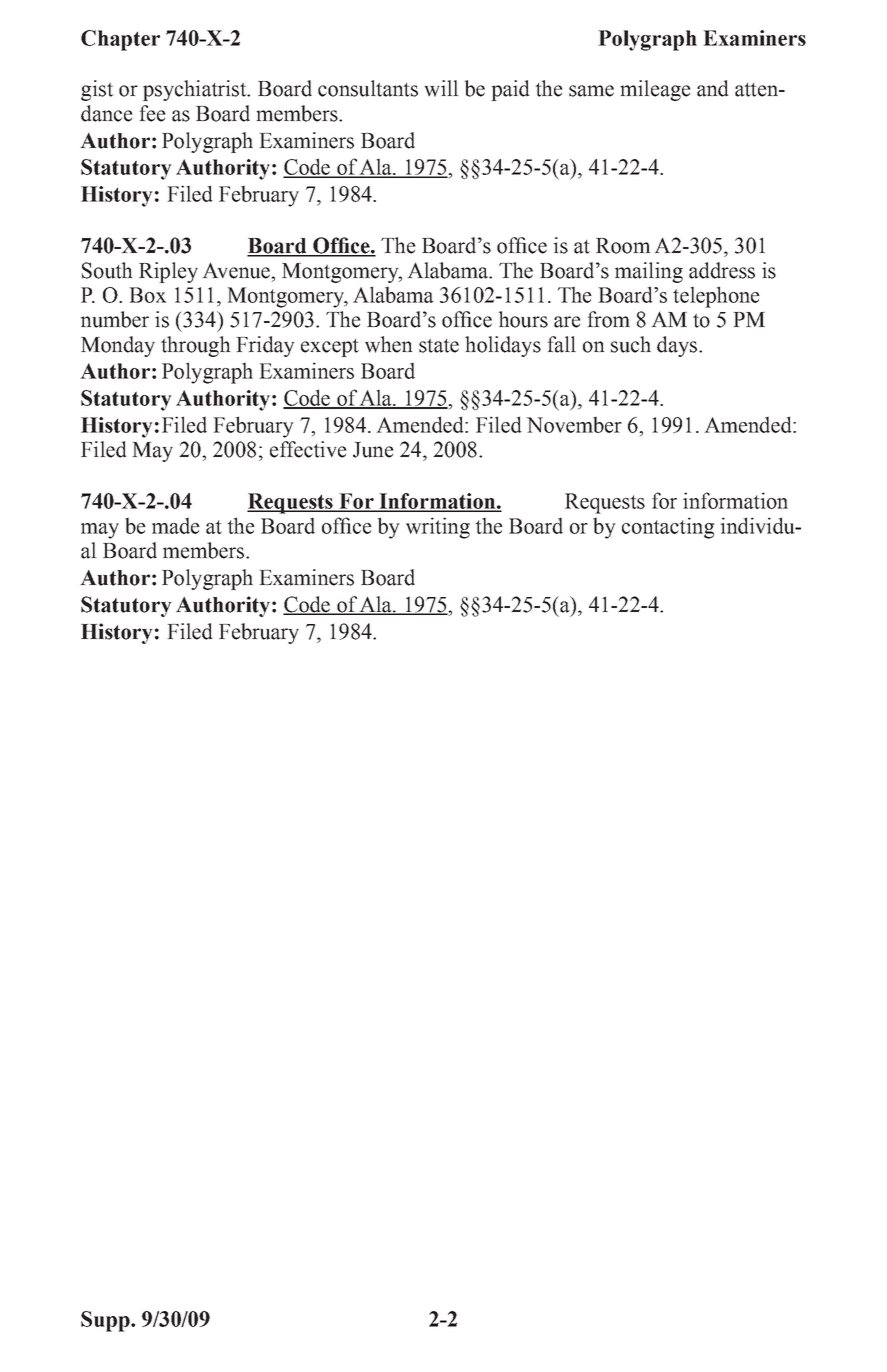 Image resolution: width=887 pixels, height=1372 pixels. I want to click on mileage, so click(655, 90).
